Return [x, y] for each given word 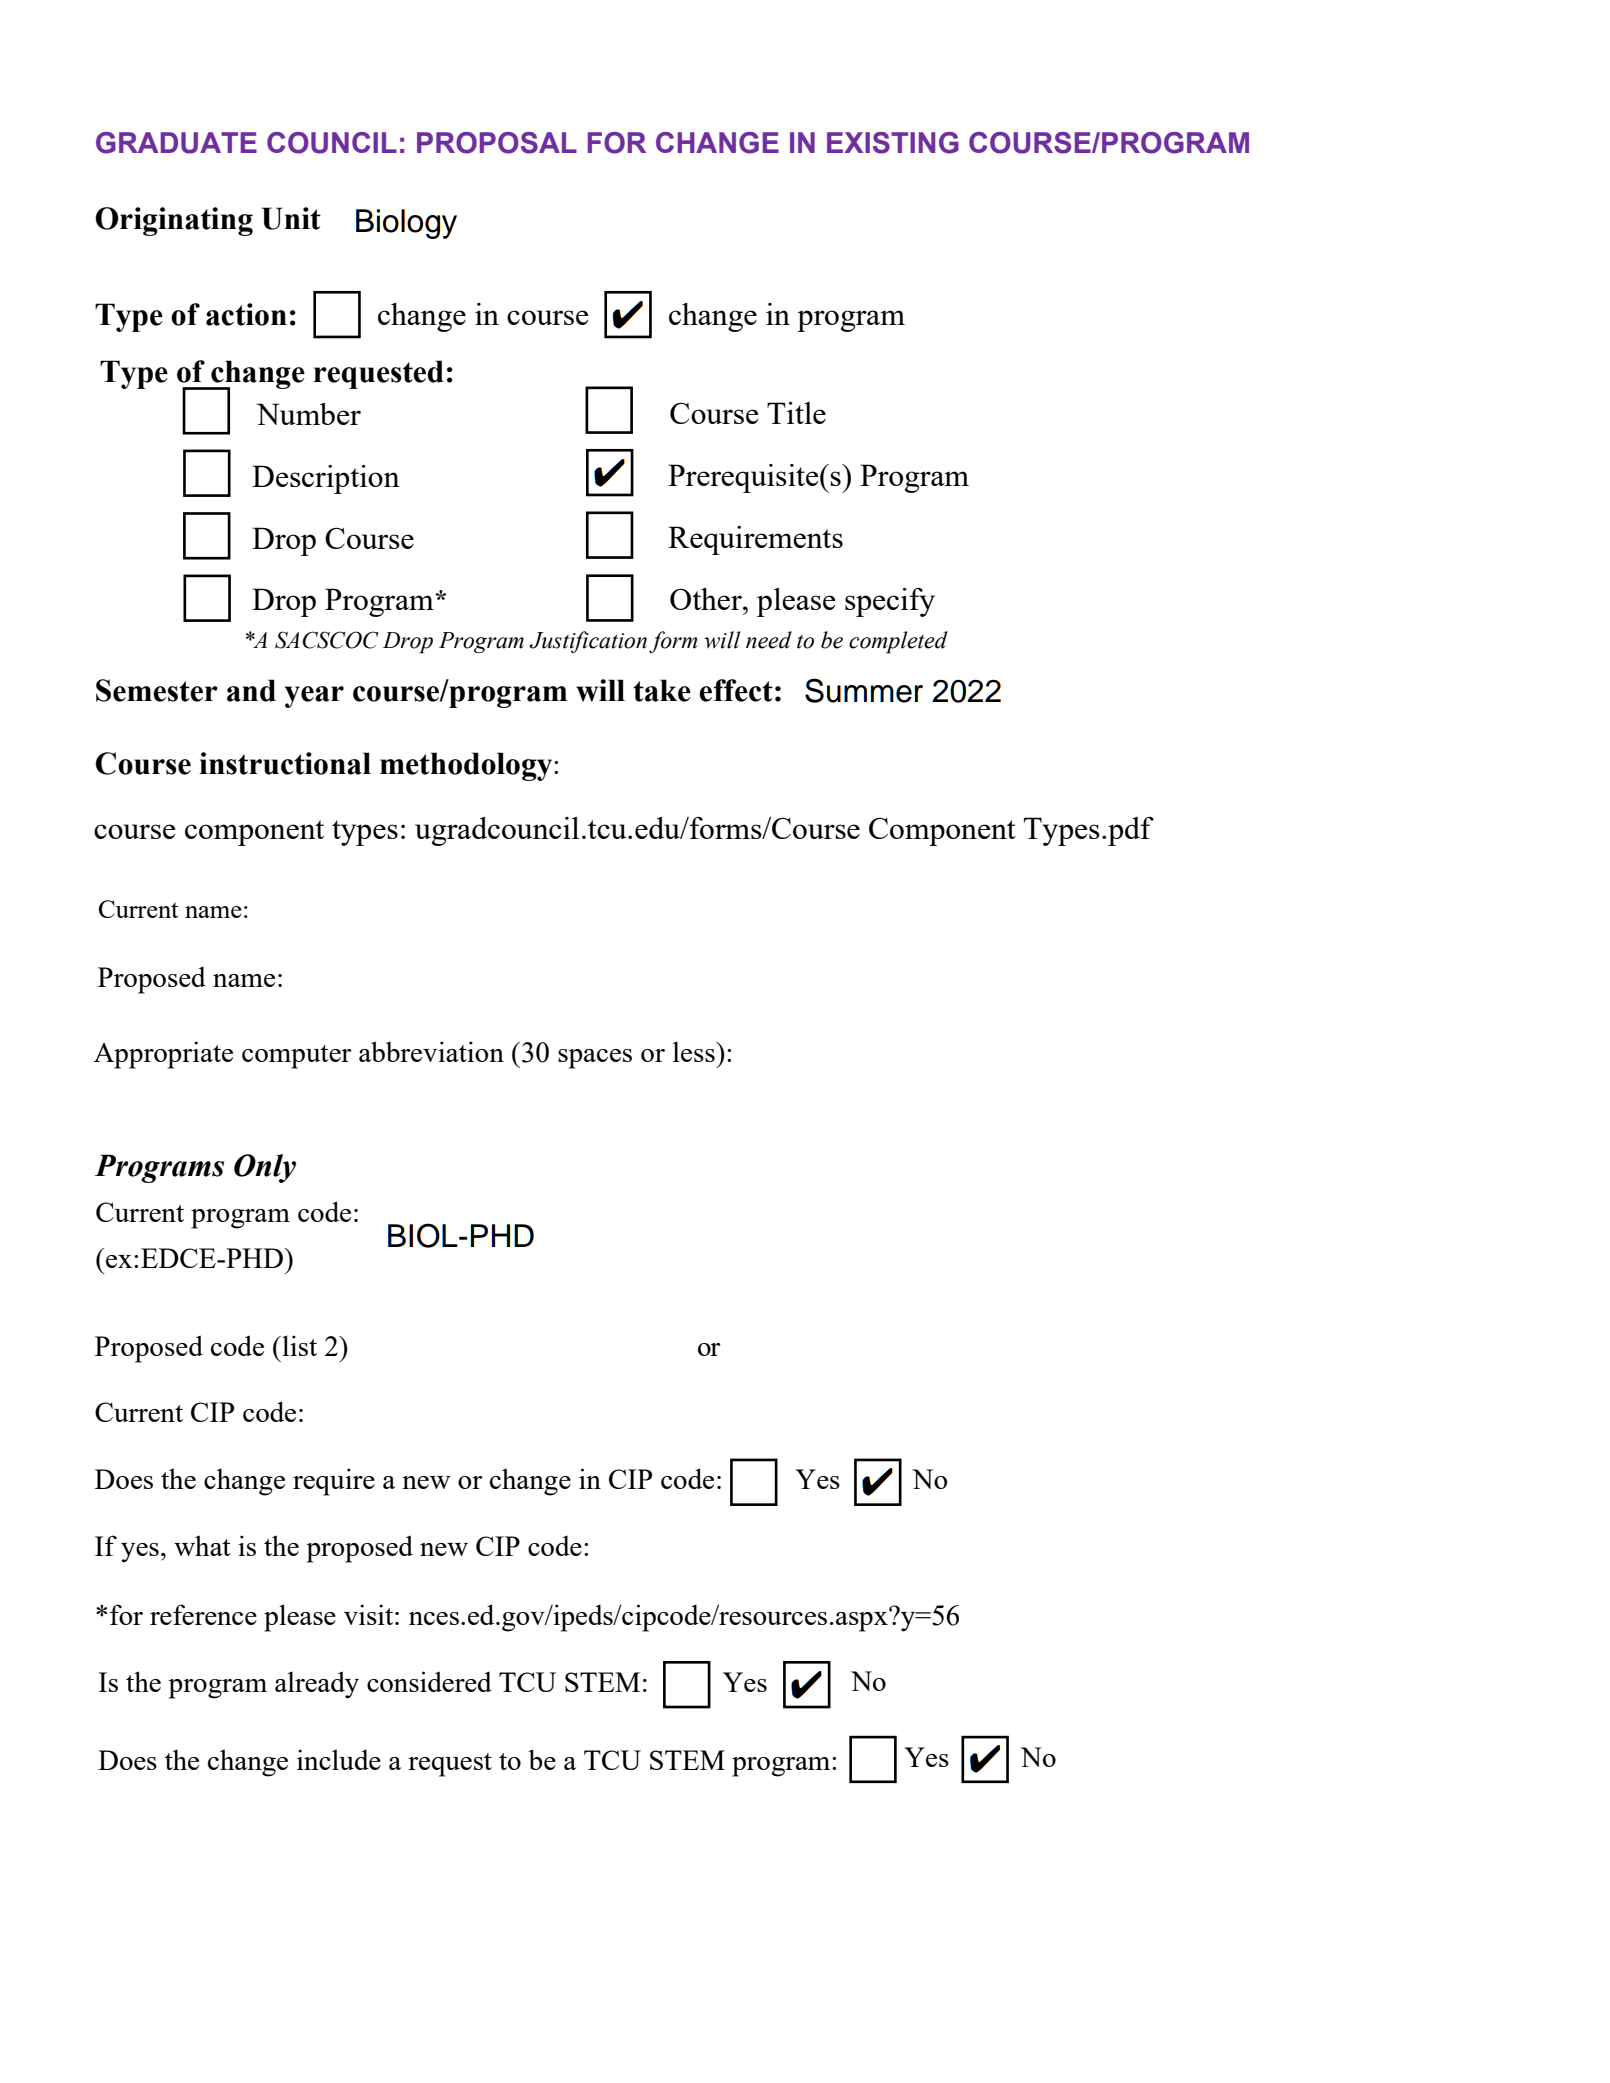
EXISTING [893, 143]
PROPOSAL [497, 143]
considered [429, 1681]
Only [265, 1168]
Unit [291, 218]
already [317, 1685]
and [251, 690]
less [695, 1051]
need [769, 640]
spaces [595, 1059]
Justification [588, 642]
